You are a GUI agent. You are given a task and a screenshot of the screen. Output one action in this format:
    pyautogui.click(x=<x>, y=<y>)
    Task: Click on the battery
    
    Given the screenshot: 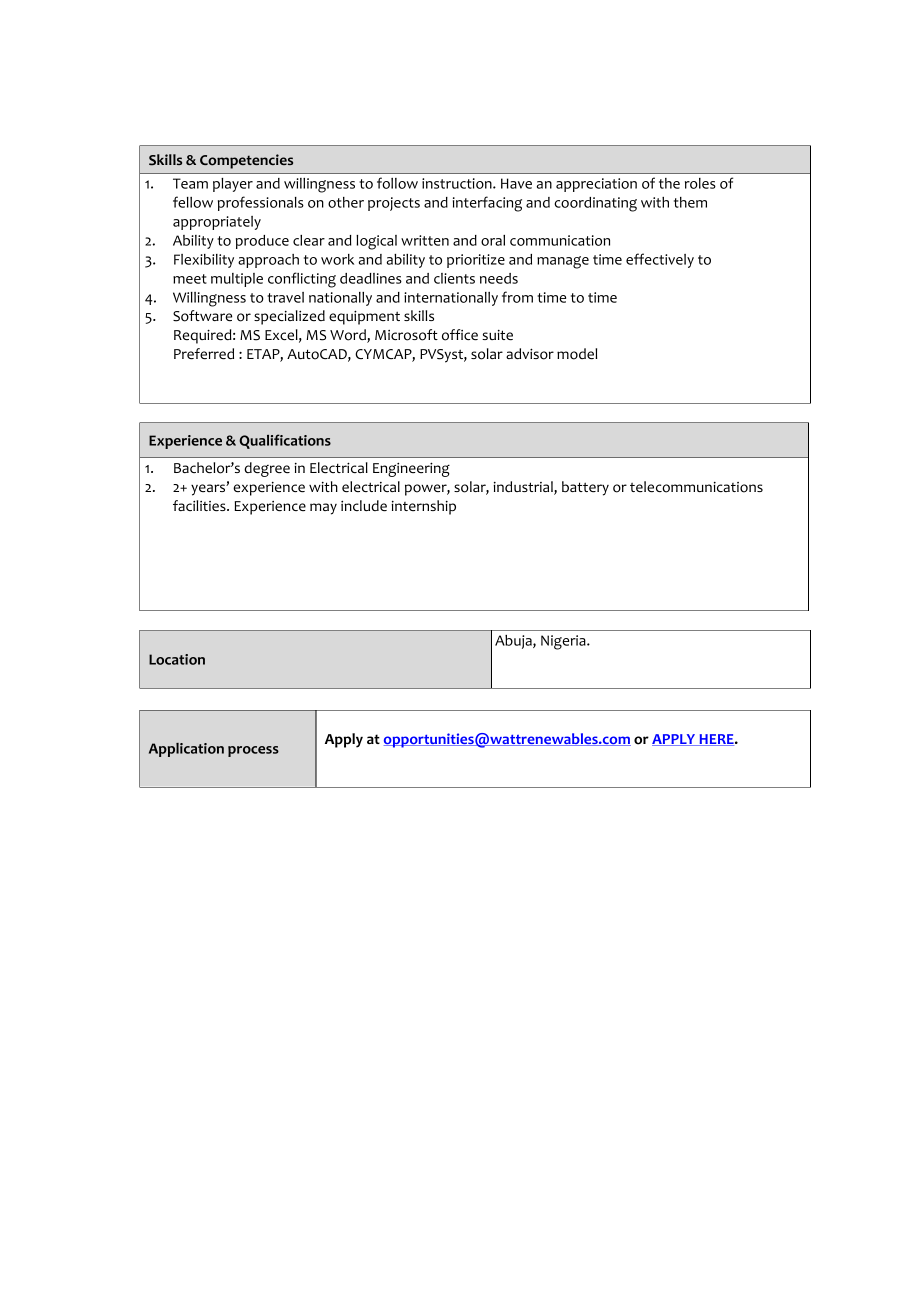 What is the action you would take?
    pyautogui.click(x=585, y=488)
